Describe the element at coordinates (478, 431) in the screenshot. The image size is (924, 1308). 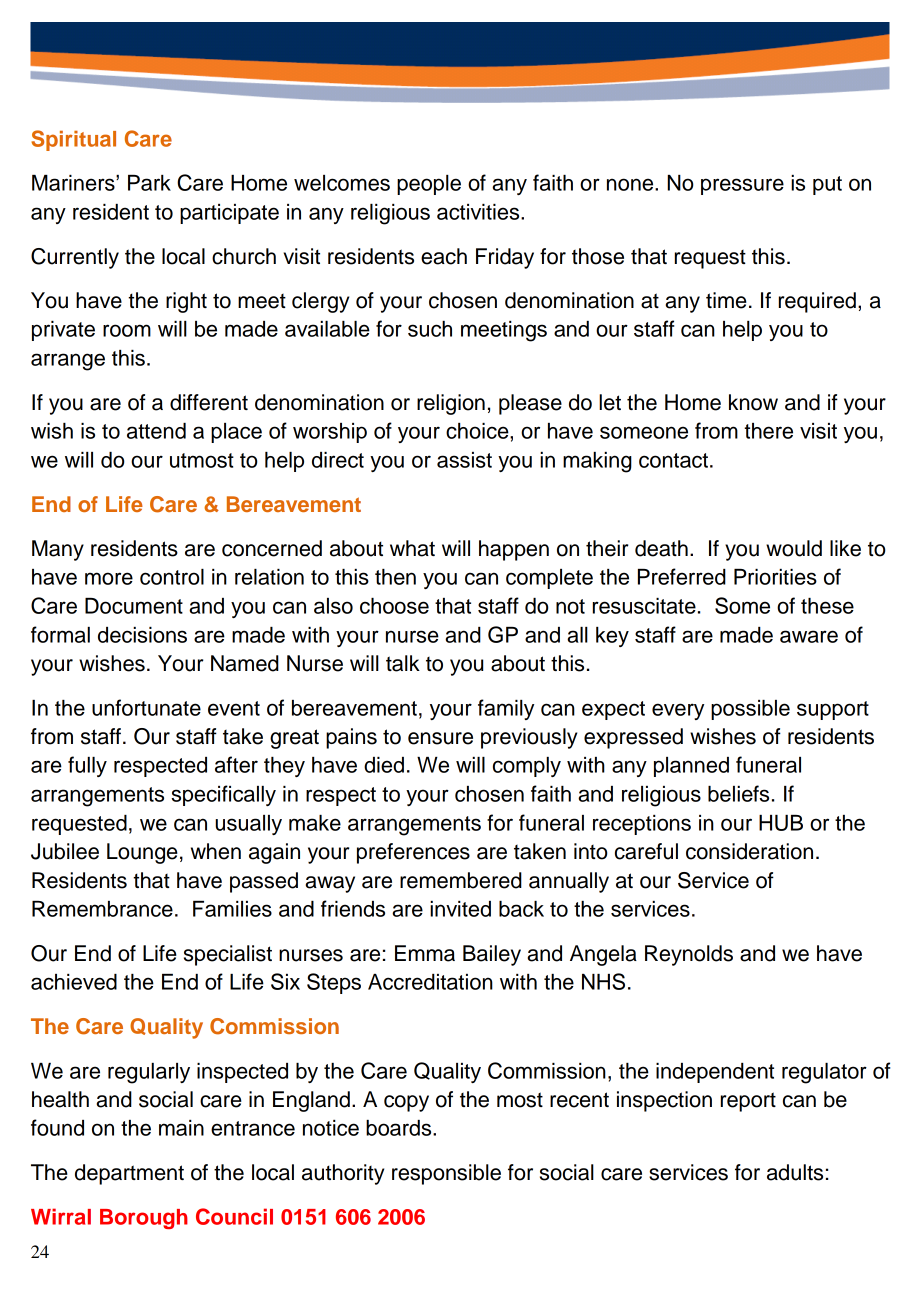
I see `choice` at that location.
